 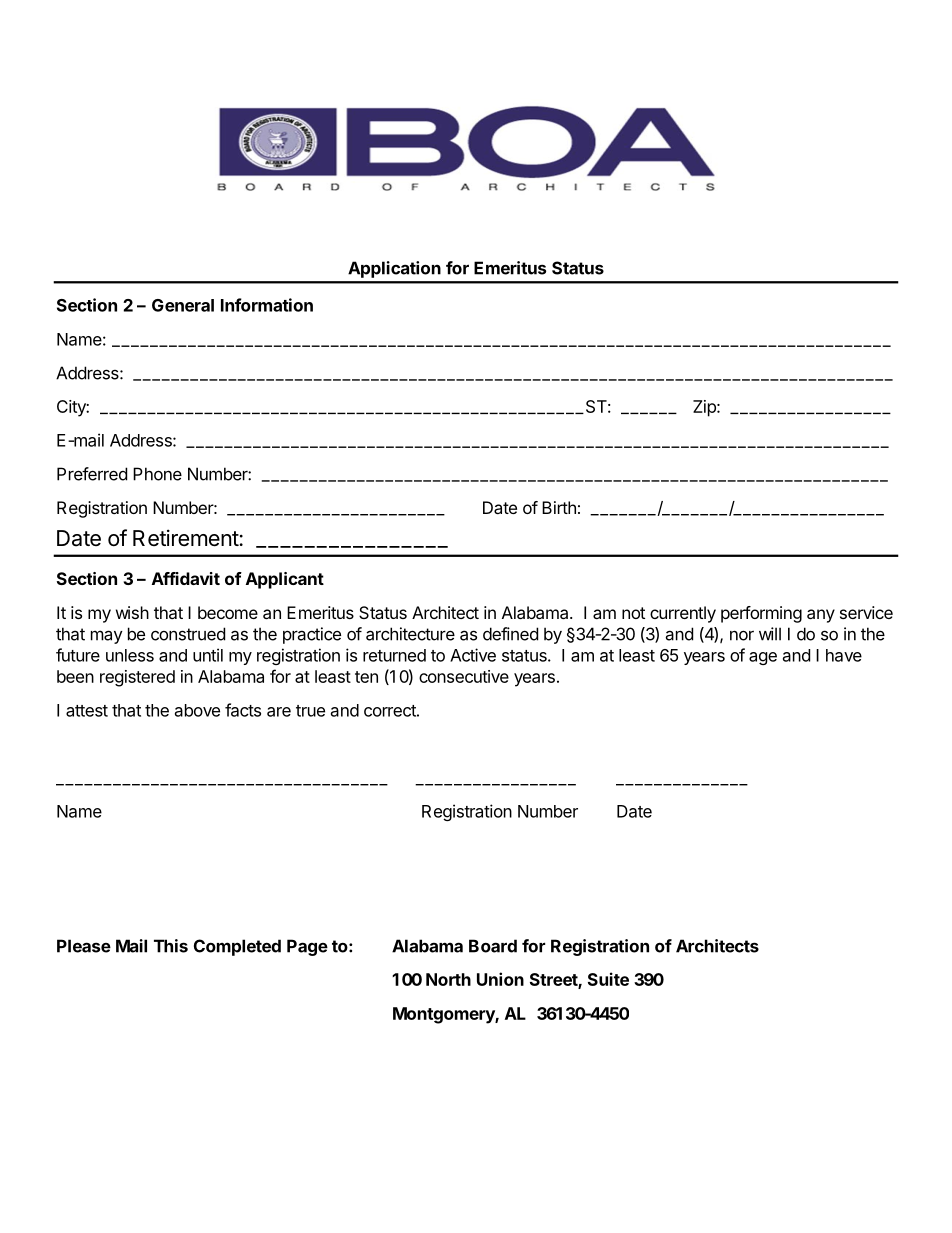 What do you see at coordinates (770, 634) in the screenshot?
I see `will` at bounding box center [770, 634].
